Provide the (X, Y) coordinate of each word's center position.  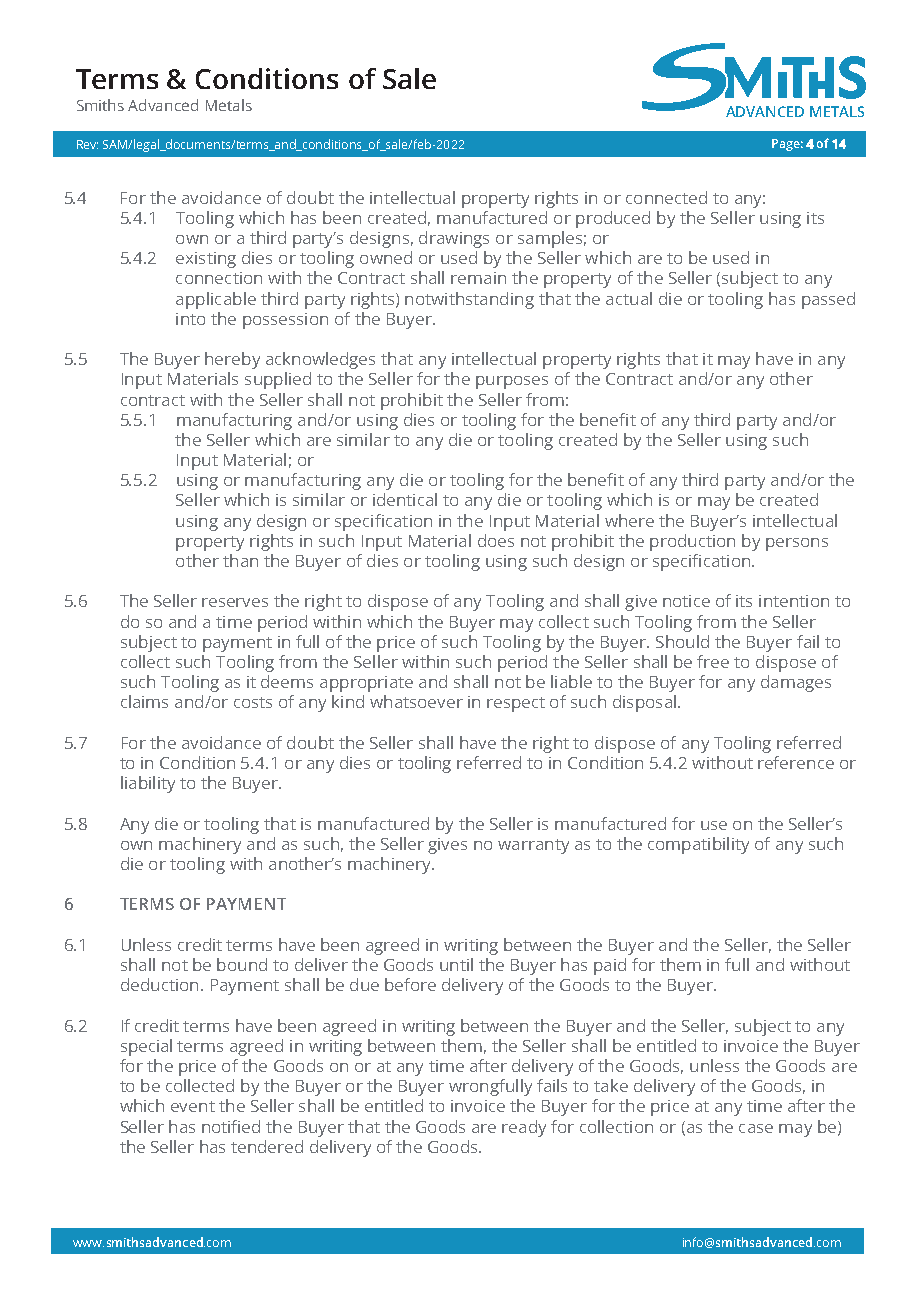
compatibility (698, 845)
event (193, 1106)
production (692, 542)
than (240, 560)
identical (405, 499)
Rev (87, 144)
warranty (533, 846)
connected (666, 197)
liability (148, 784)
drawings (454, 239)
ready (524, 1128)
